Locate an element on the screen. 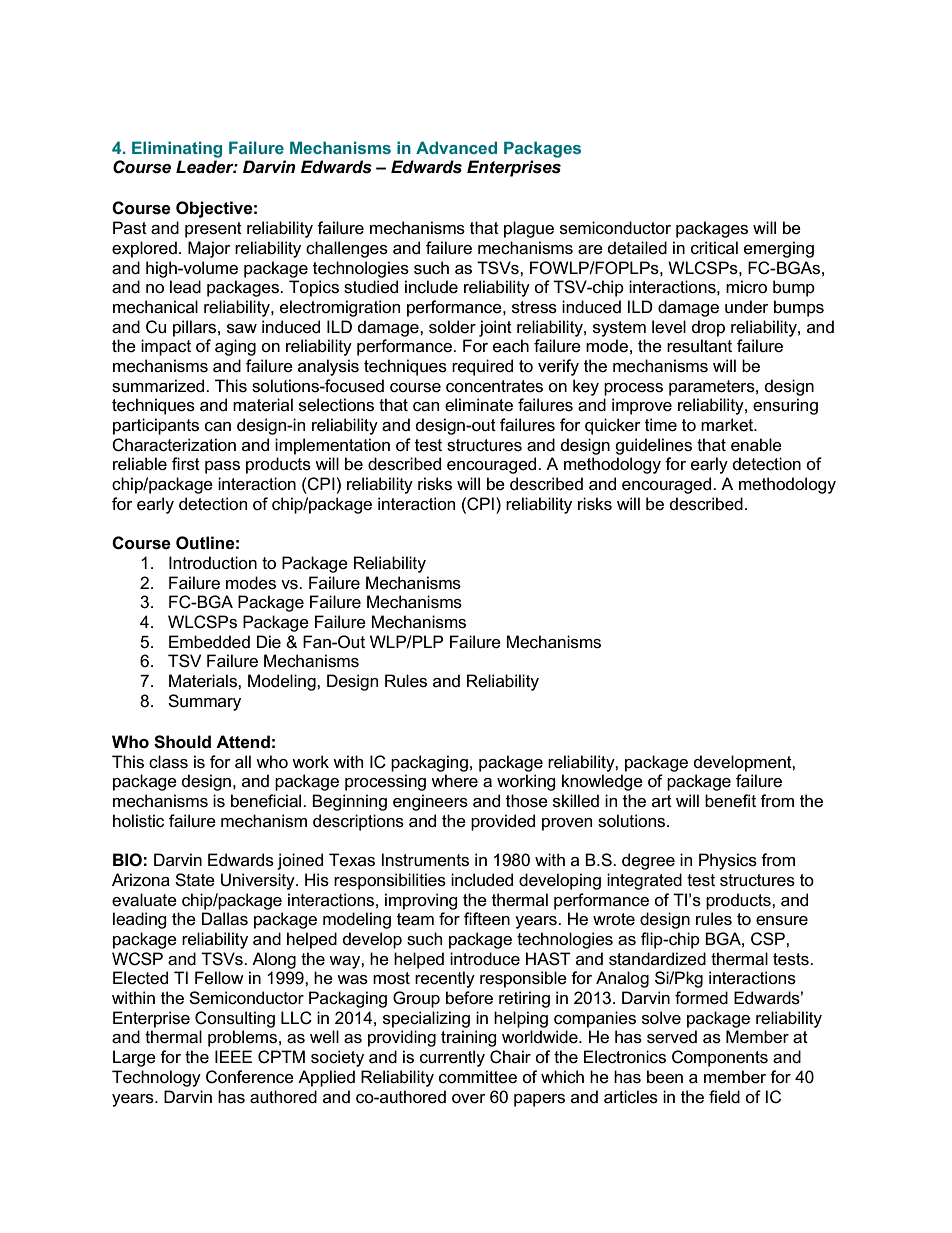  Advanced is located at coordinates (456, 147).
